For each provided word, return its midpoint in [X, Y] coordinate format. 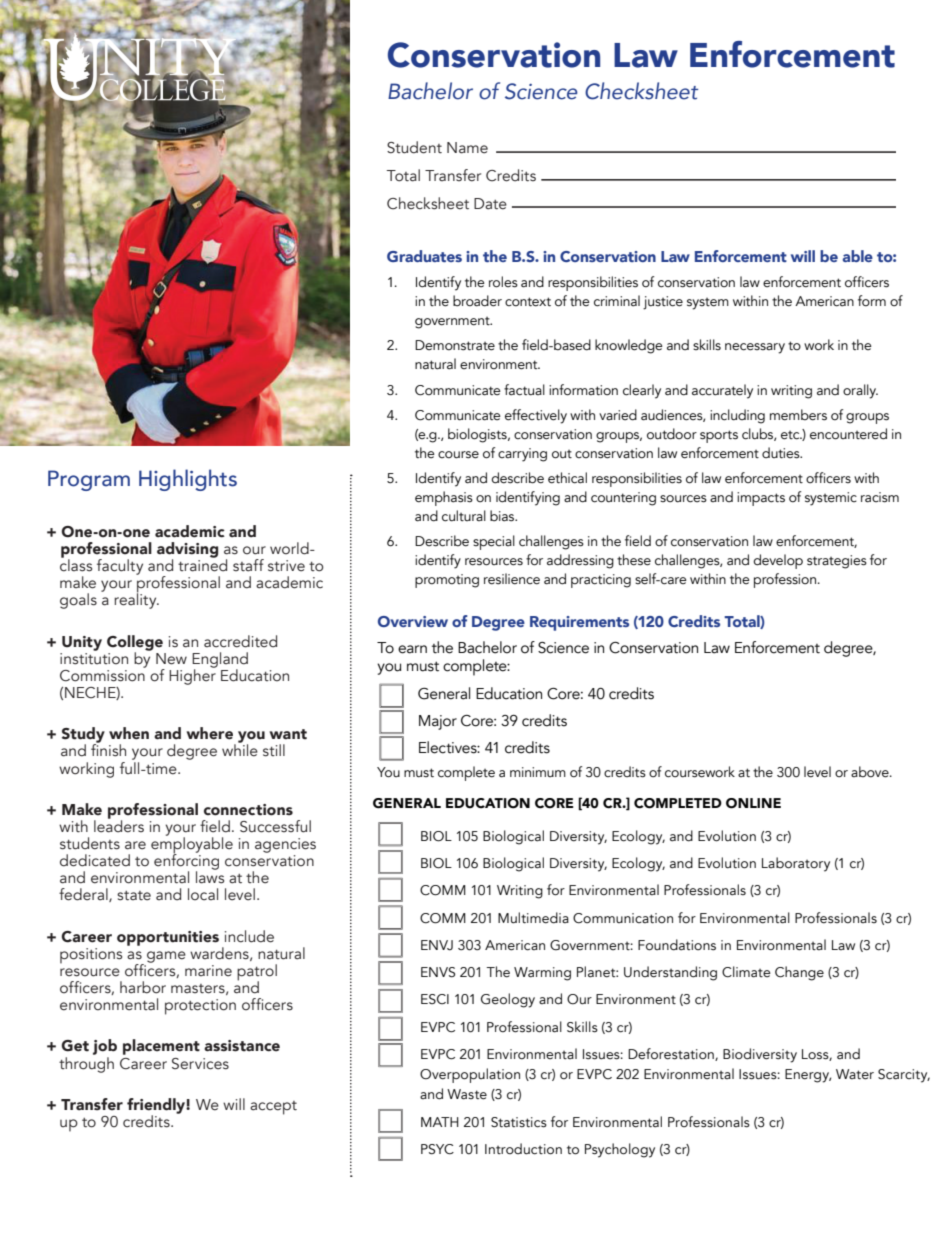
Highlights [188, 480]
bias [503, 516]
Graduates [424, 256]
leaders [119, 825]
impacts [761, 499]
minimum [538, 772]
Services [200, 1064]
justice [663, 303]
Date [490, 204]
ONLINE [753, 803]
